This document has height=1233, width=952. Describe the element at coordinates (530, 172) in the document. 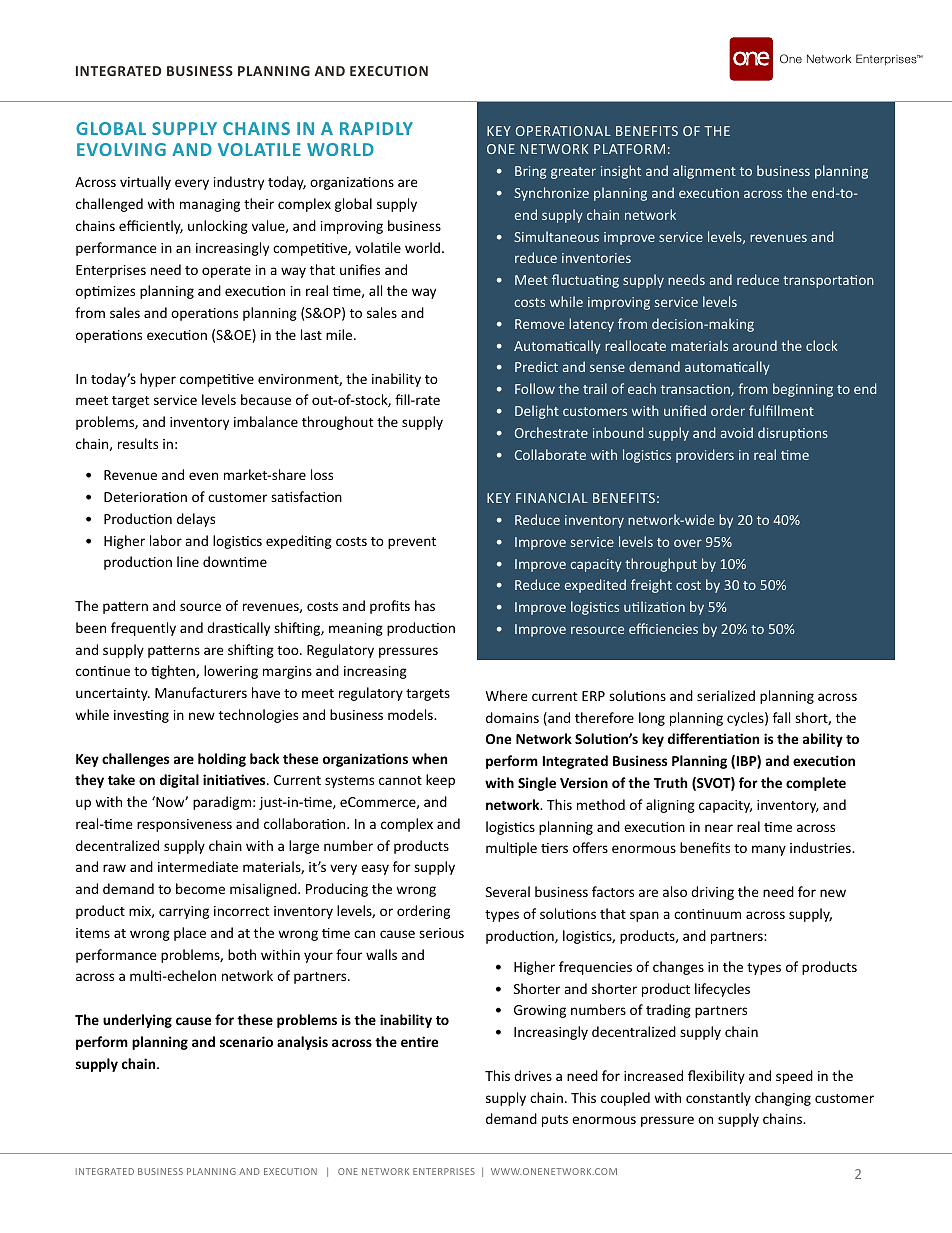

I see `Bring` at that location.
